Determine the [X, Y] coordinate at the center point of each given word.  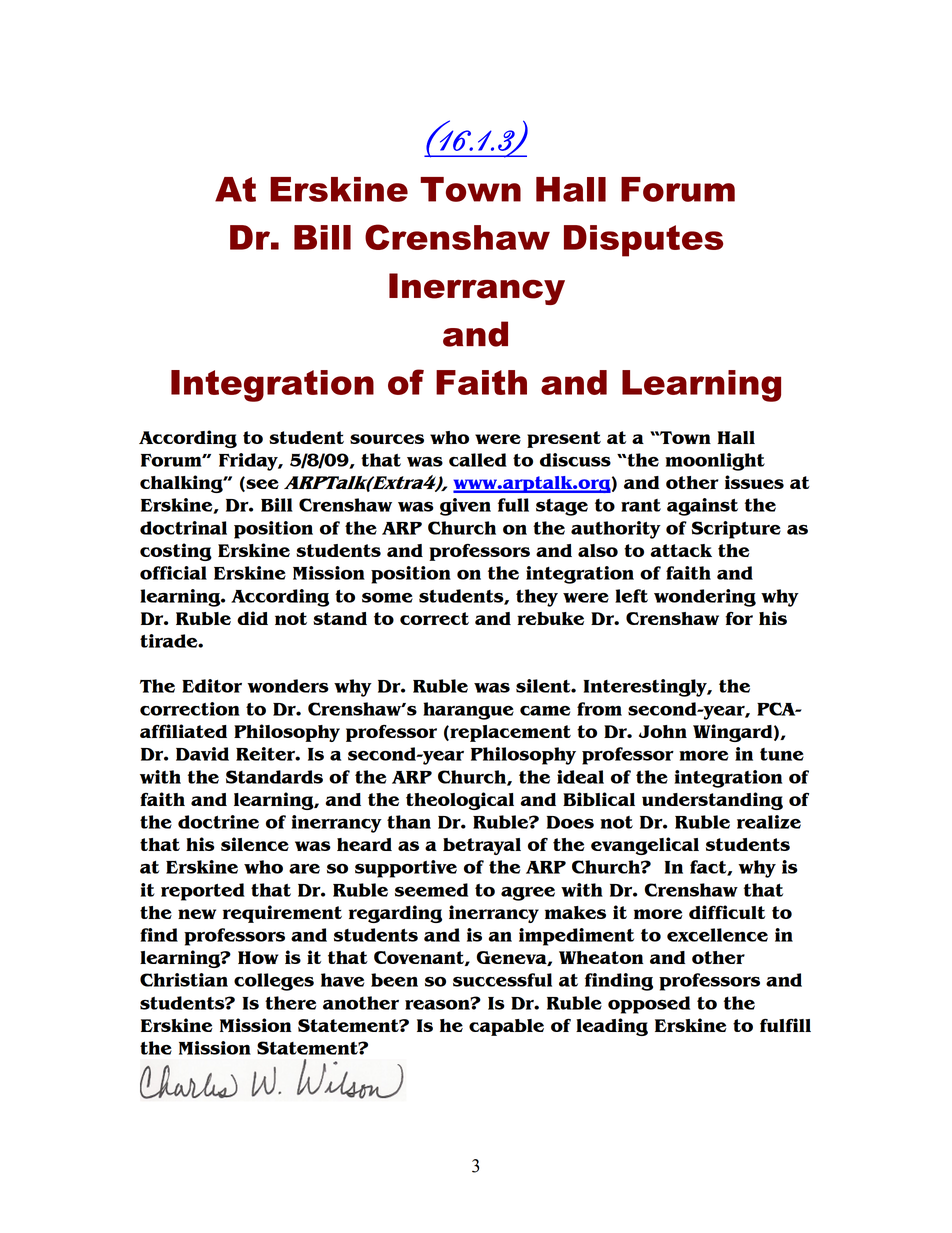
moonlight [715, 462]
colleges [274, 982]
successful [502, 980]
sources [387, 439]
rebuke [550, 618]
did [252, 618]
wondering [705, 598]
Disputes [643, 241]
